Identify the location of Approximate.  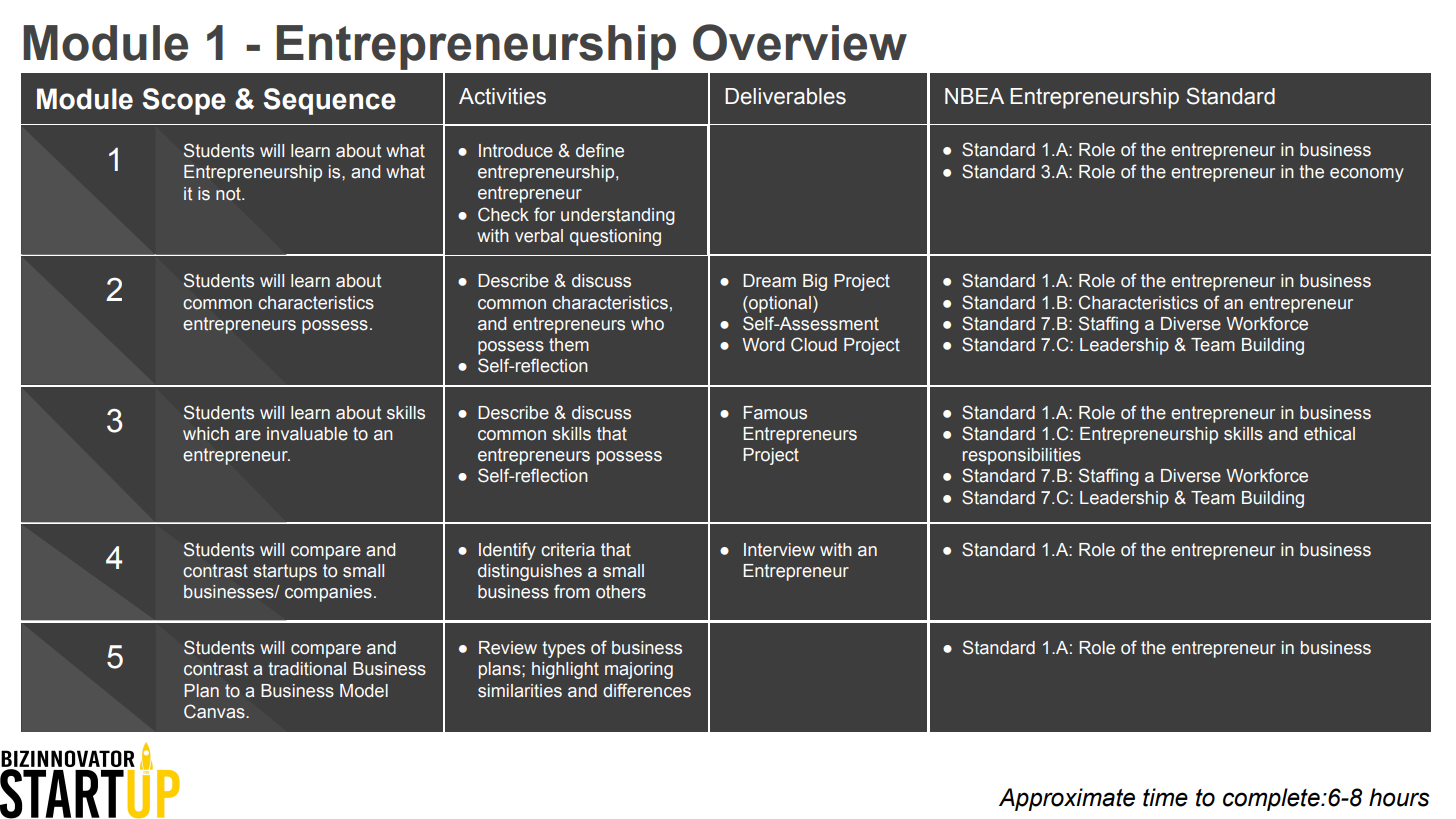
(1067, 799).
